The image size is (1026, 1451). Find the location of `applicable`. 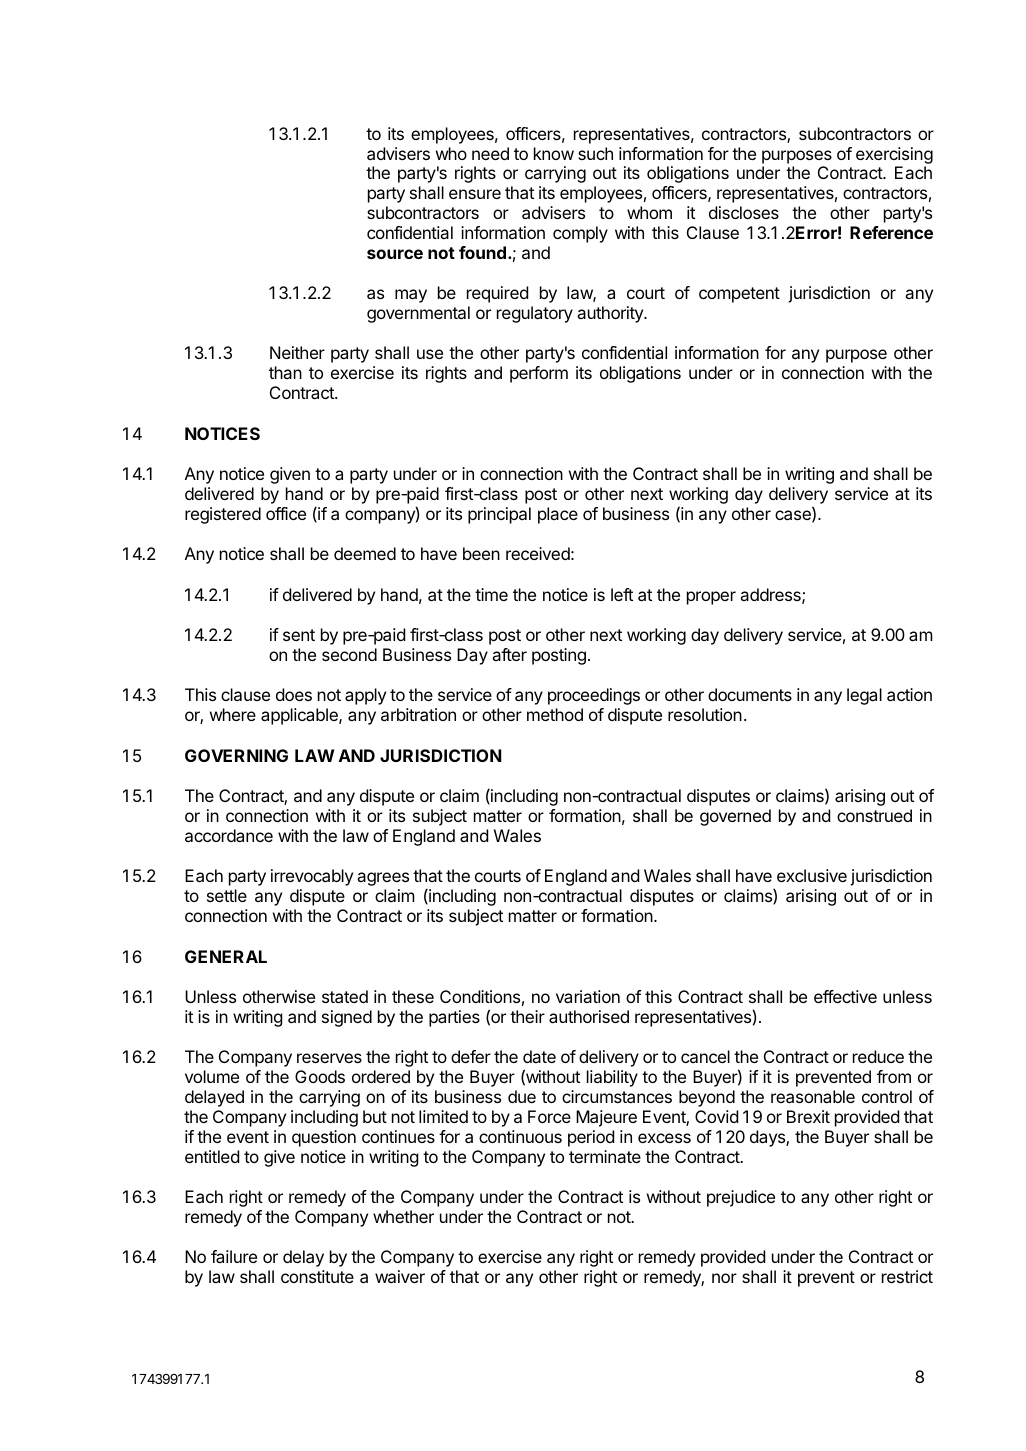

applicable is located at coordinates (300, 716).
